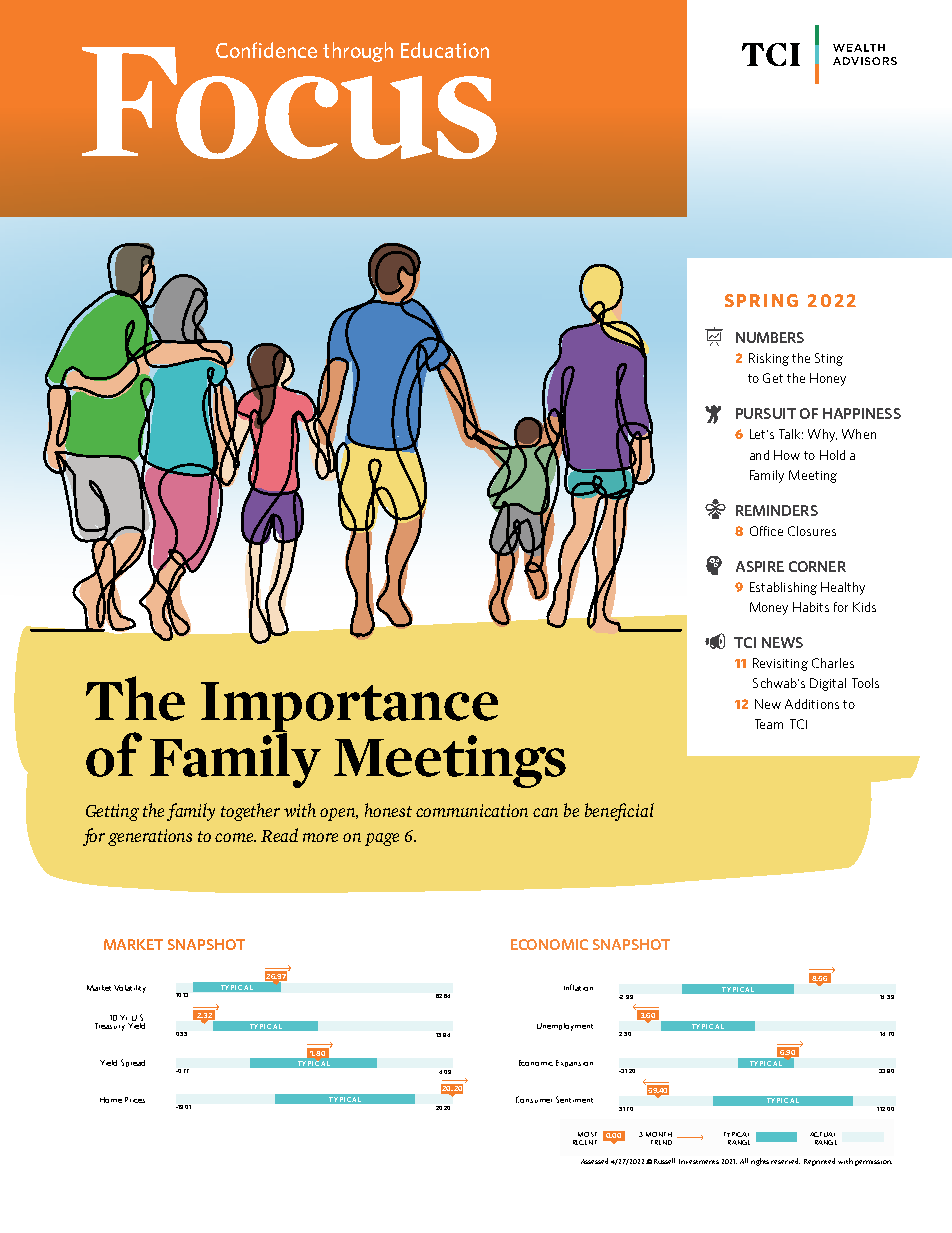  What do you see at coordinates (445, 50) in the screenshot?
I see `Education` at bounding box center [445, 50].
